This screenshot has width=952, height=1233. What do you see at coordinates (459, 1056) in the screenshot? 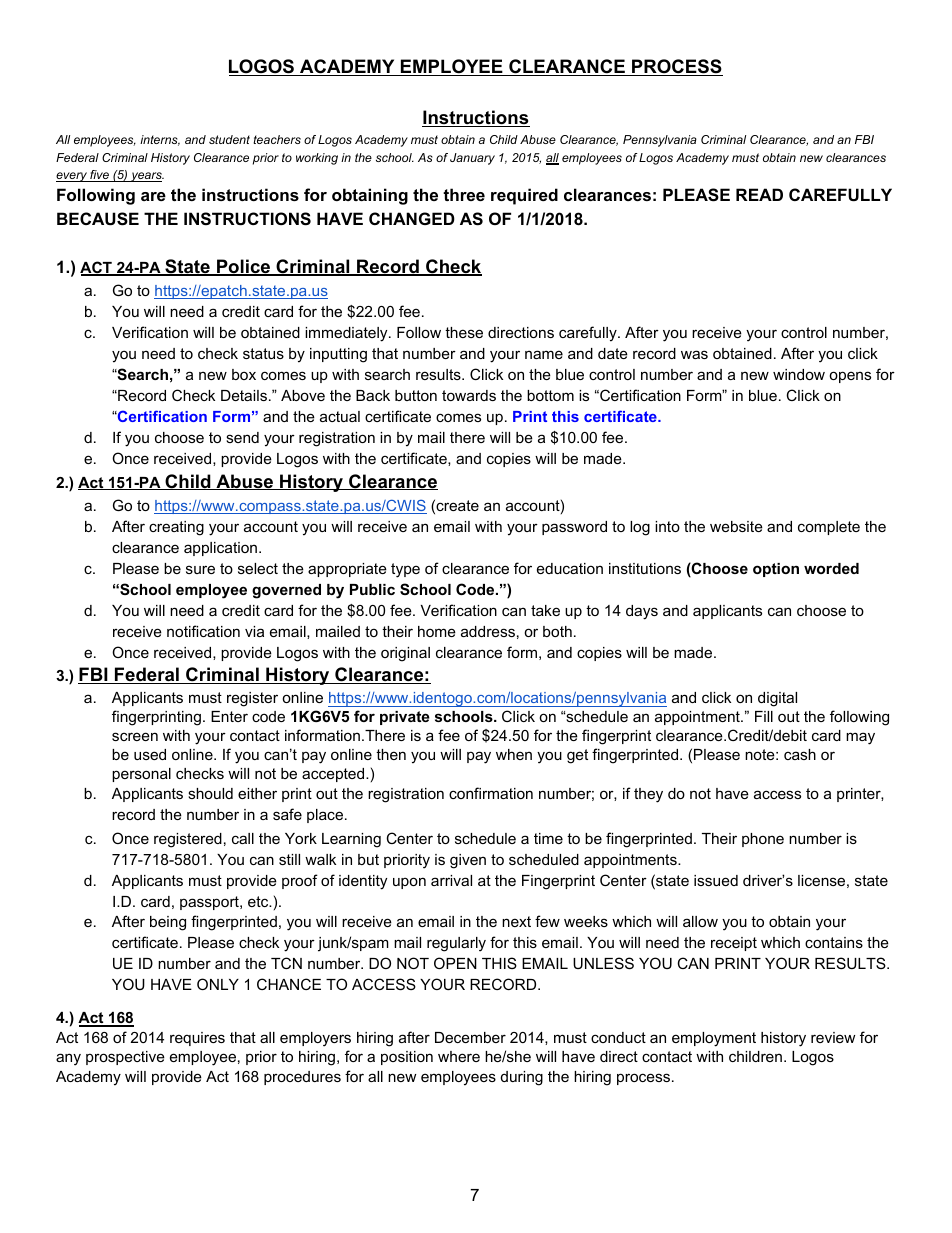
I see `where` at bounding box center [459, 1056].
